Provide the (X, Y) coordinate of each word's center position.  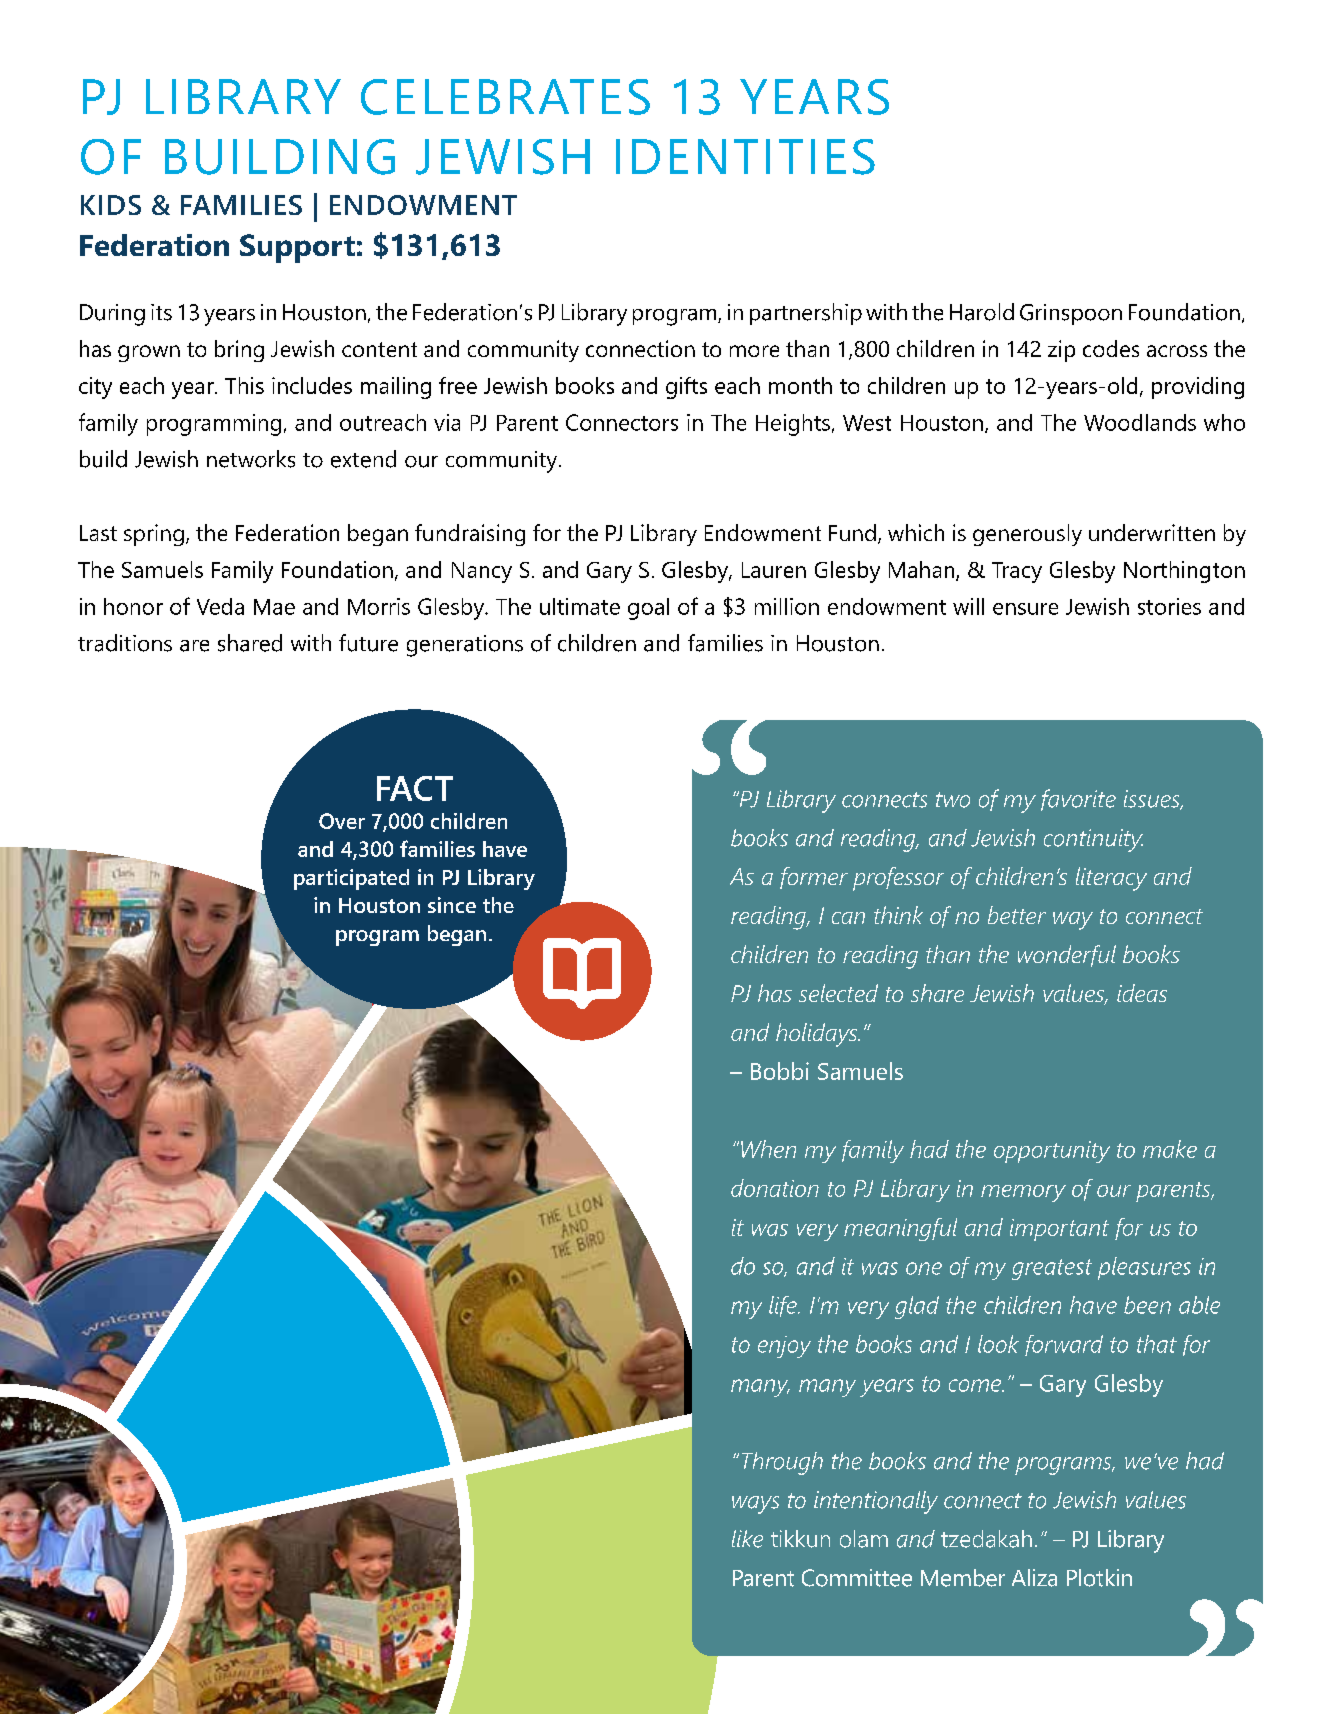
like (747, 1539)
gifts (686, 388)
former (814, 878)
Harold (982, 312)
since (452, 905)
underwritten (1152, 532)
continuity (1093, 840)
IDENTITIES (745, 157)
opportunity (1052, 1152)
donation (775, 1188)
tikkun (800, 1539)
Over (342, 821)
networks (251, 459)
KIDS (111, 205)
